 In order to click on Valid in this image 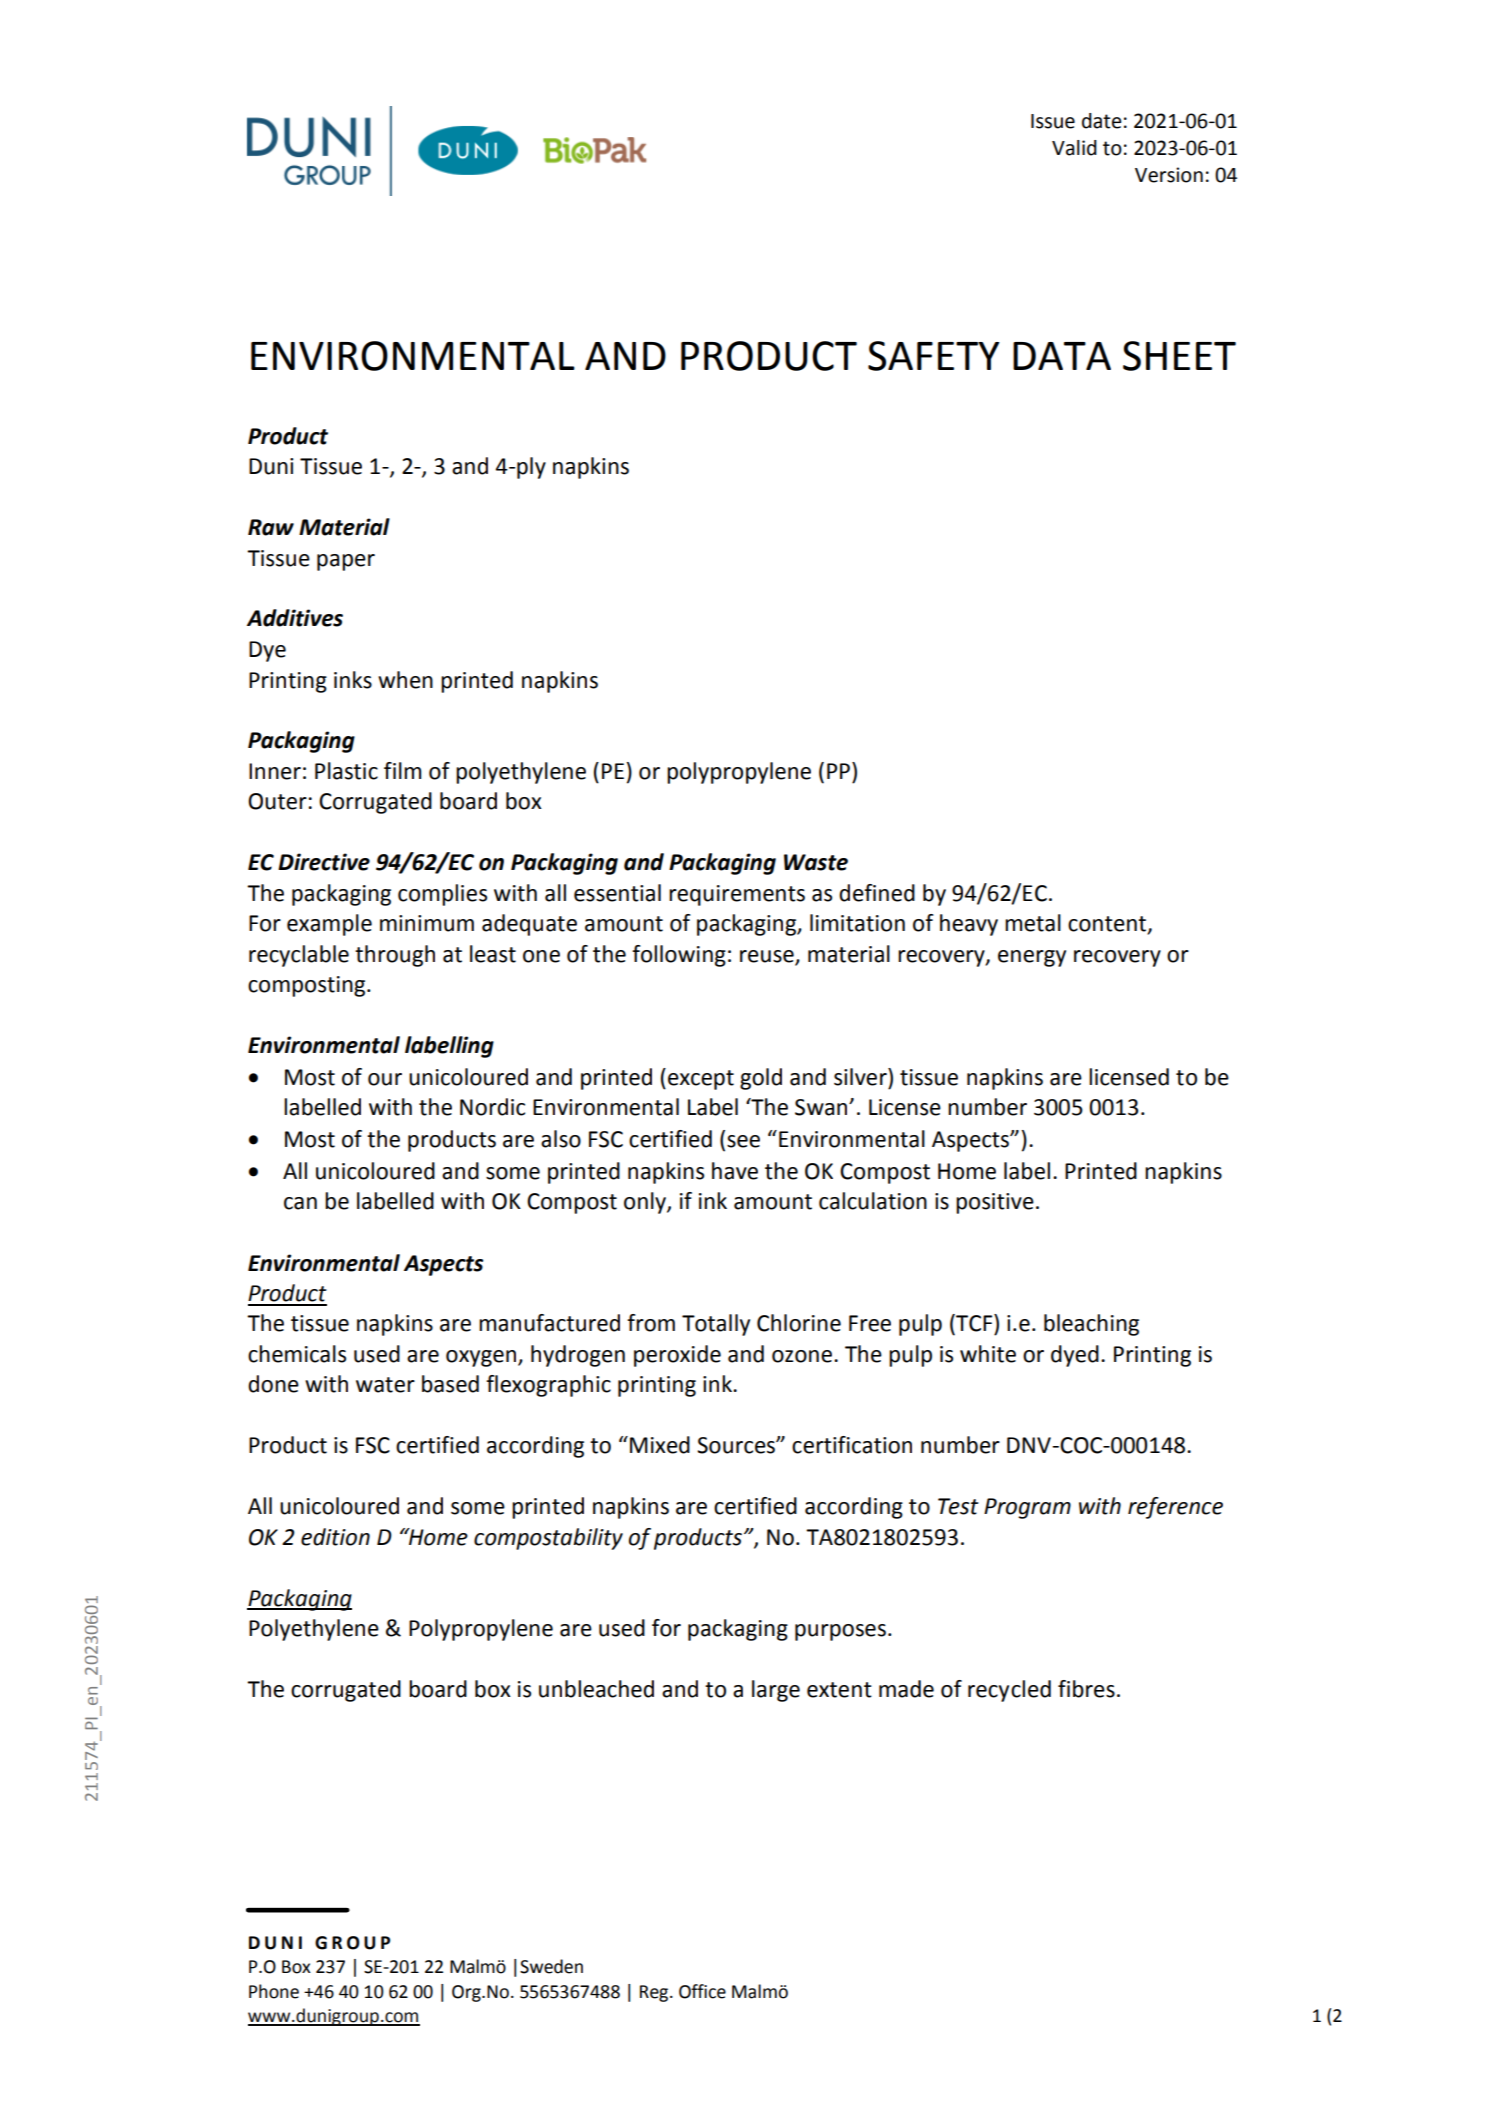, I will do `click(1074, 148)`.
